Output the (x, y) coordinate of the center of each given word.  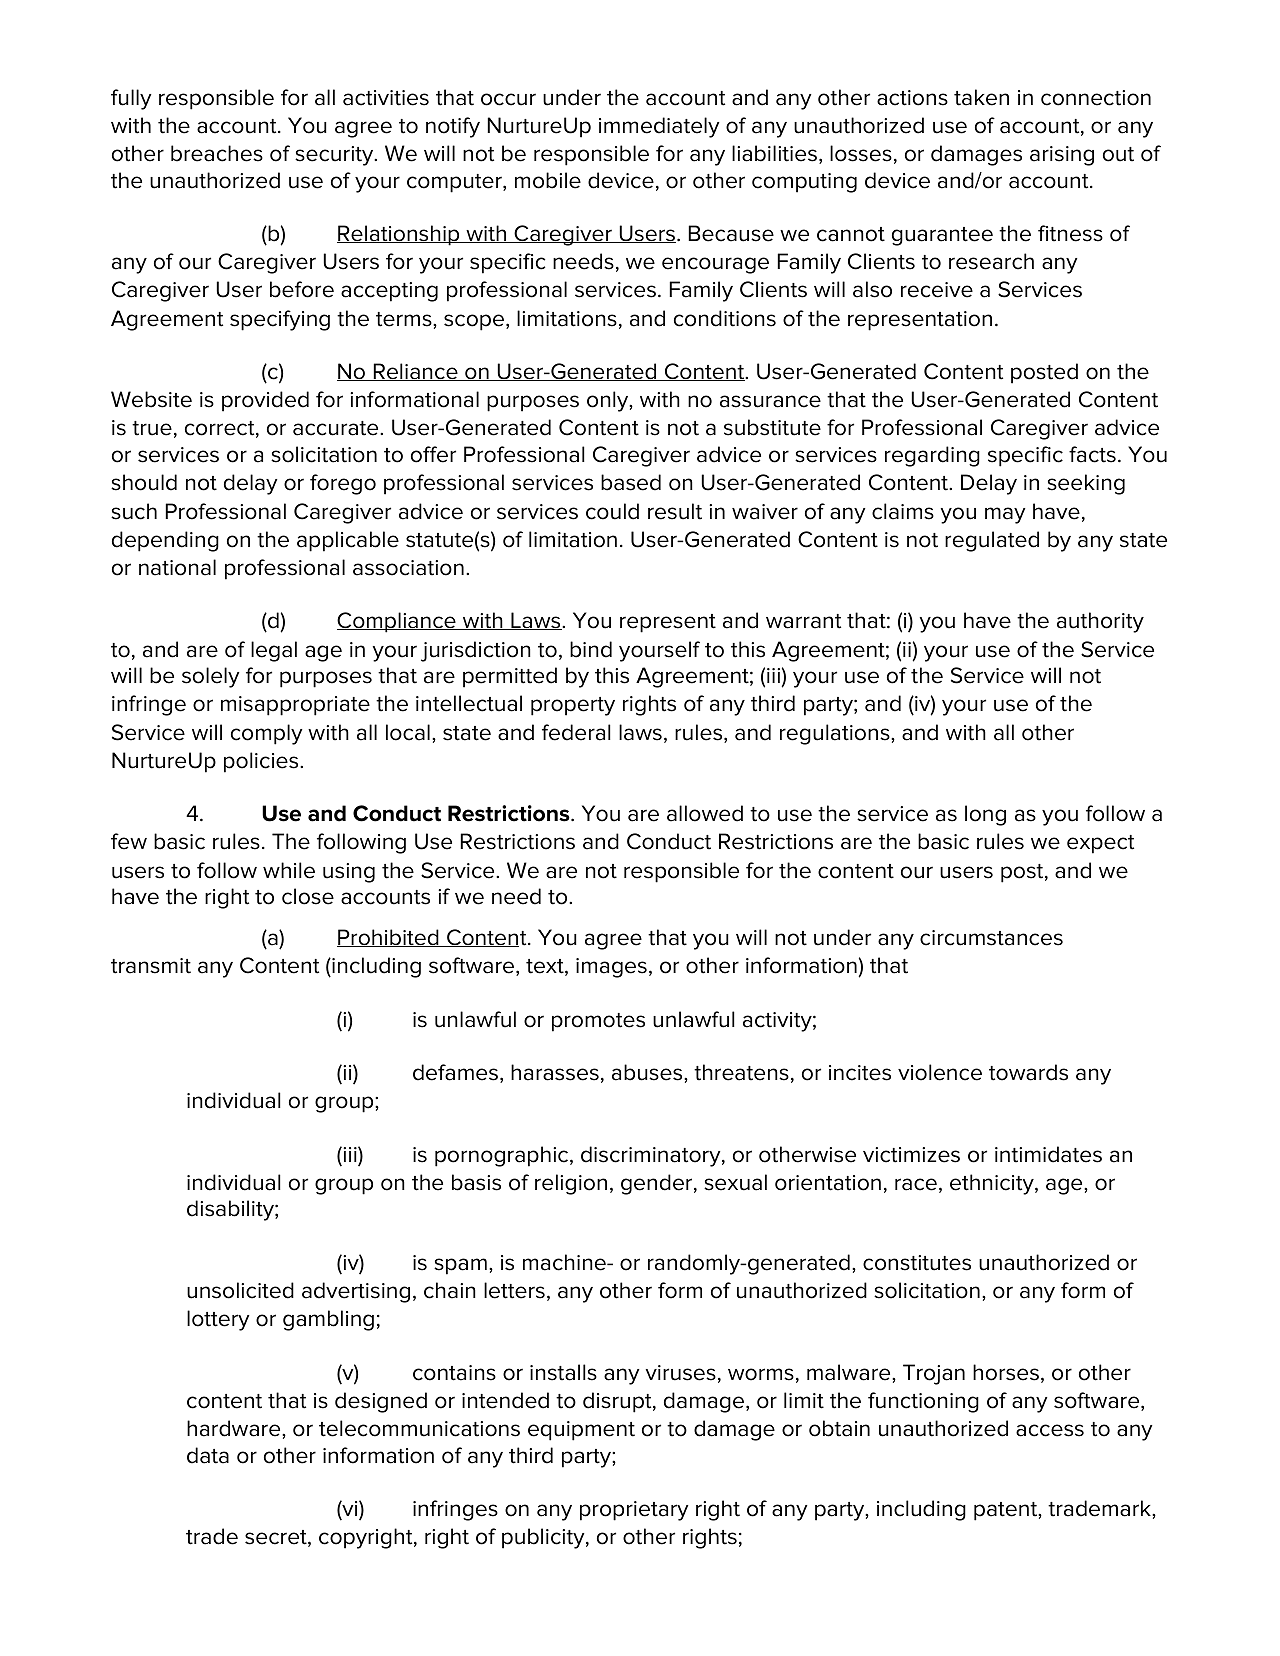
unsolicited (240, 1290)
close (308, 896)
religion (571, 1184)
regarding (932, 456)
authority (1100, 622)
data (208, 1455)
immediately (659, 127)
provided (265, 401)
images (611, 968)
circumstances (991, 938)
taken (981, 97)
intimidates (1048, 1154)
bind (591, 649)
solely (211, 677)
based (631, 482)
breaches (217, 153)
